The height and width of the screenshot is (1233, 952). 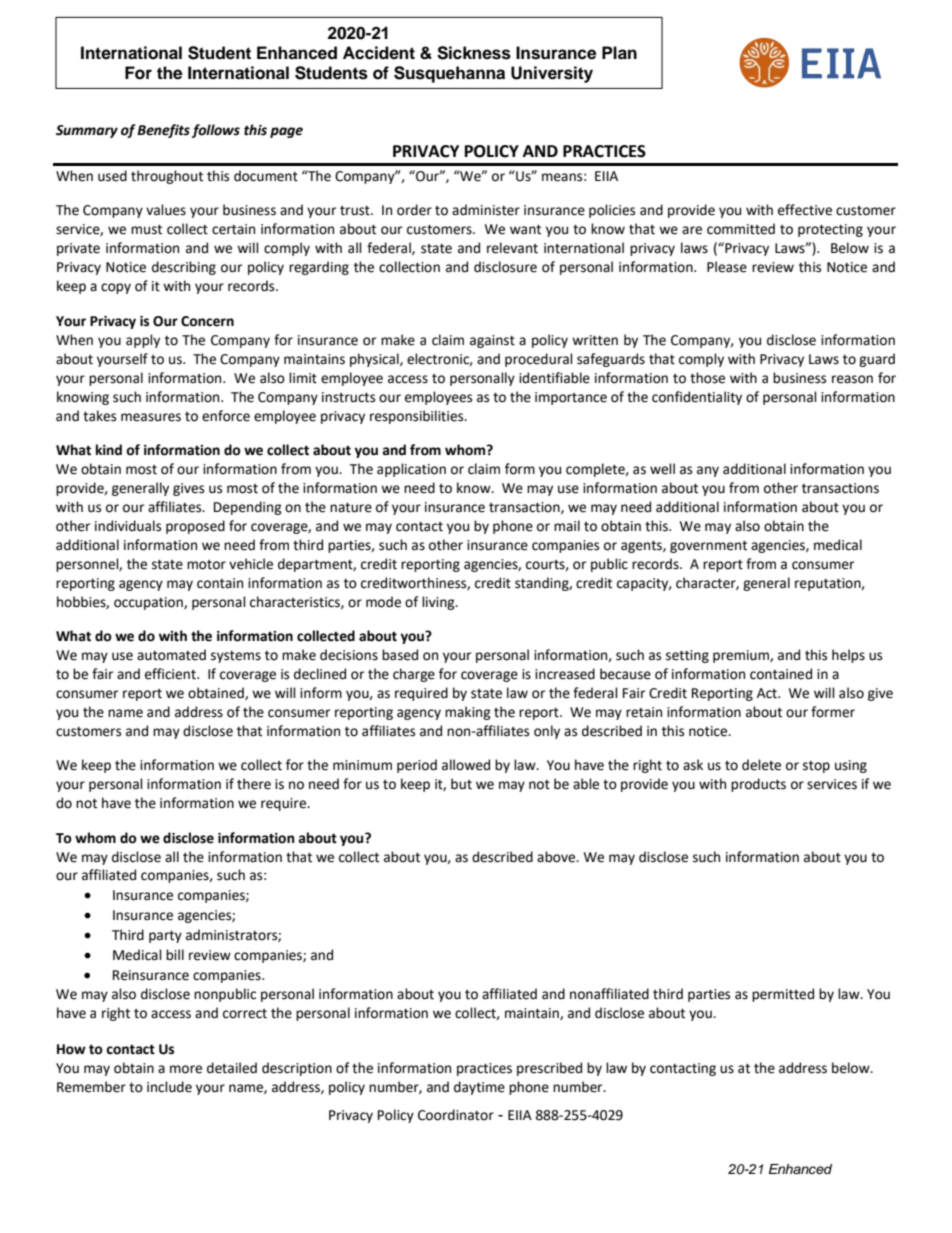 What do you see at coordinates (151, 417) in the screenshot?
I see `measures` at bounding box center [151, 417].
